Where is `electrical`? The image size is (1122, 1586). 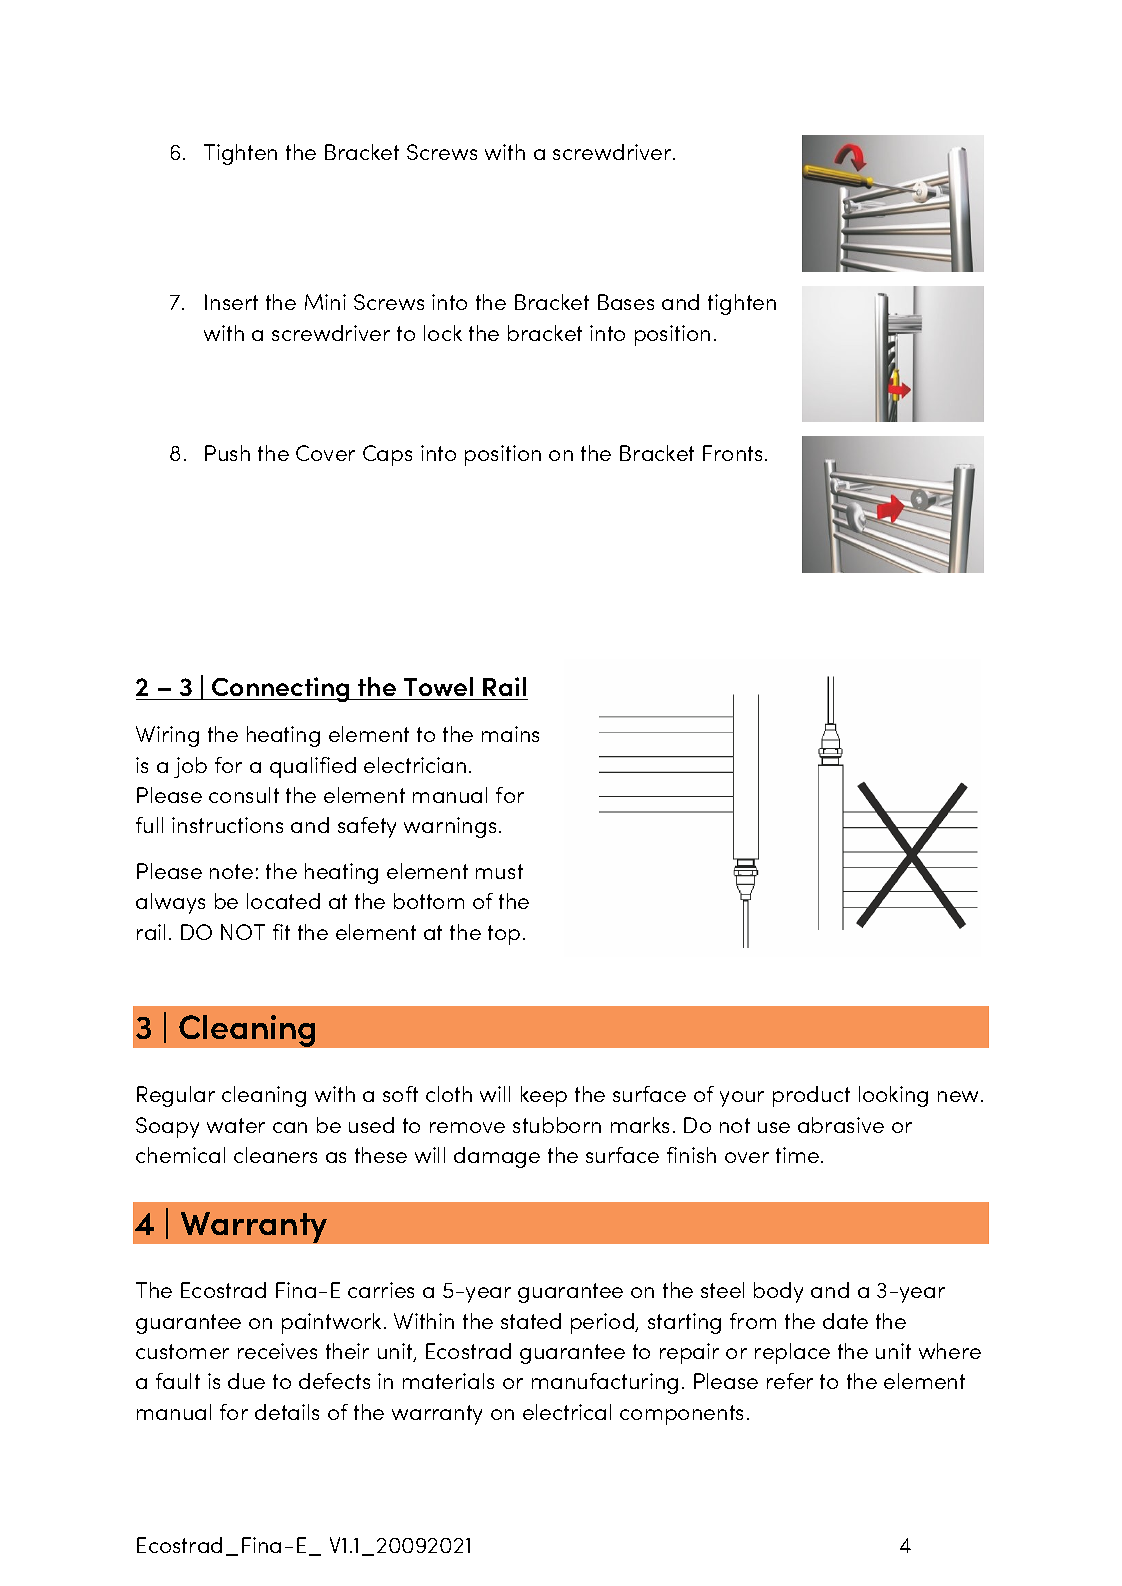
electrical is located at coordinates (567, 1412).
